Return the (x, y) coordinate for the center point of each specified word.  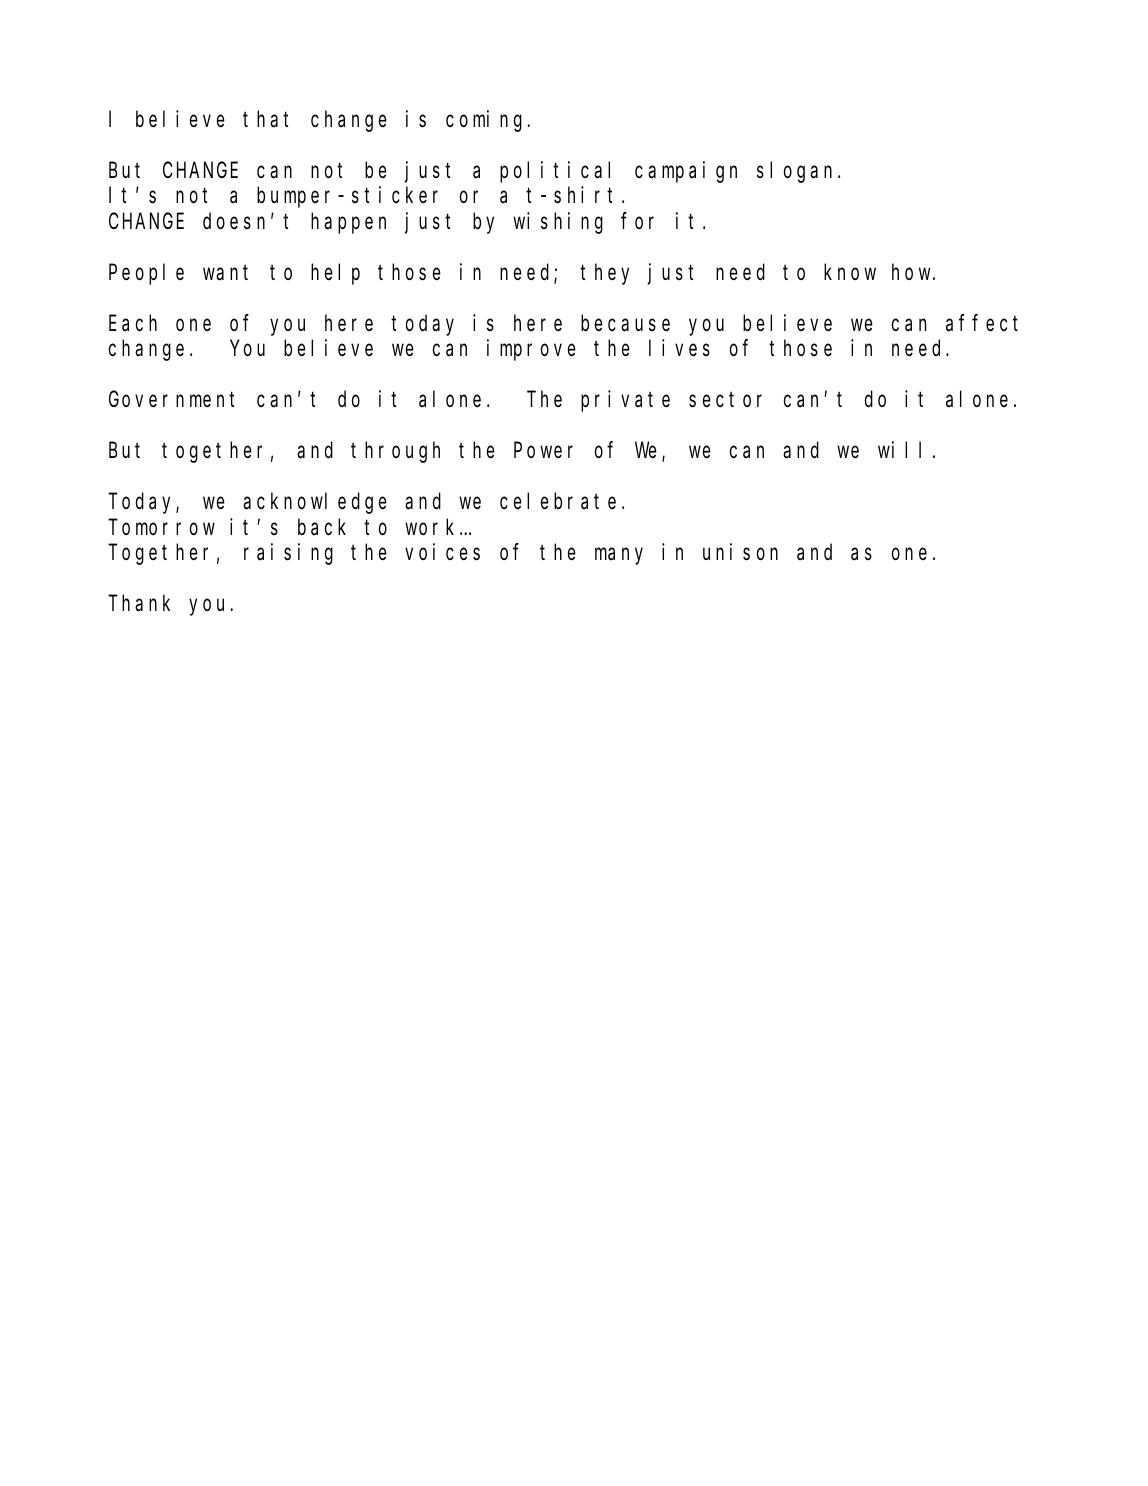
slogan (798, 172)
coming (487, 121)
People (146, 274)
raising (288, 554)
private (625, 401)
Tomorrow (162, 527)
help (335, 274)
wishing (558, 223)
